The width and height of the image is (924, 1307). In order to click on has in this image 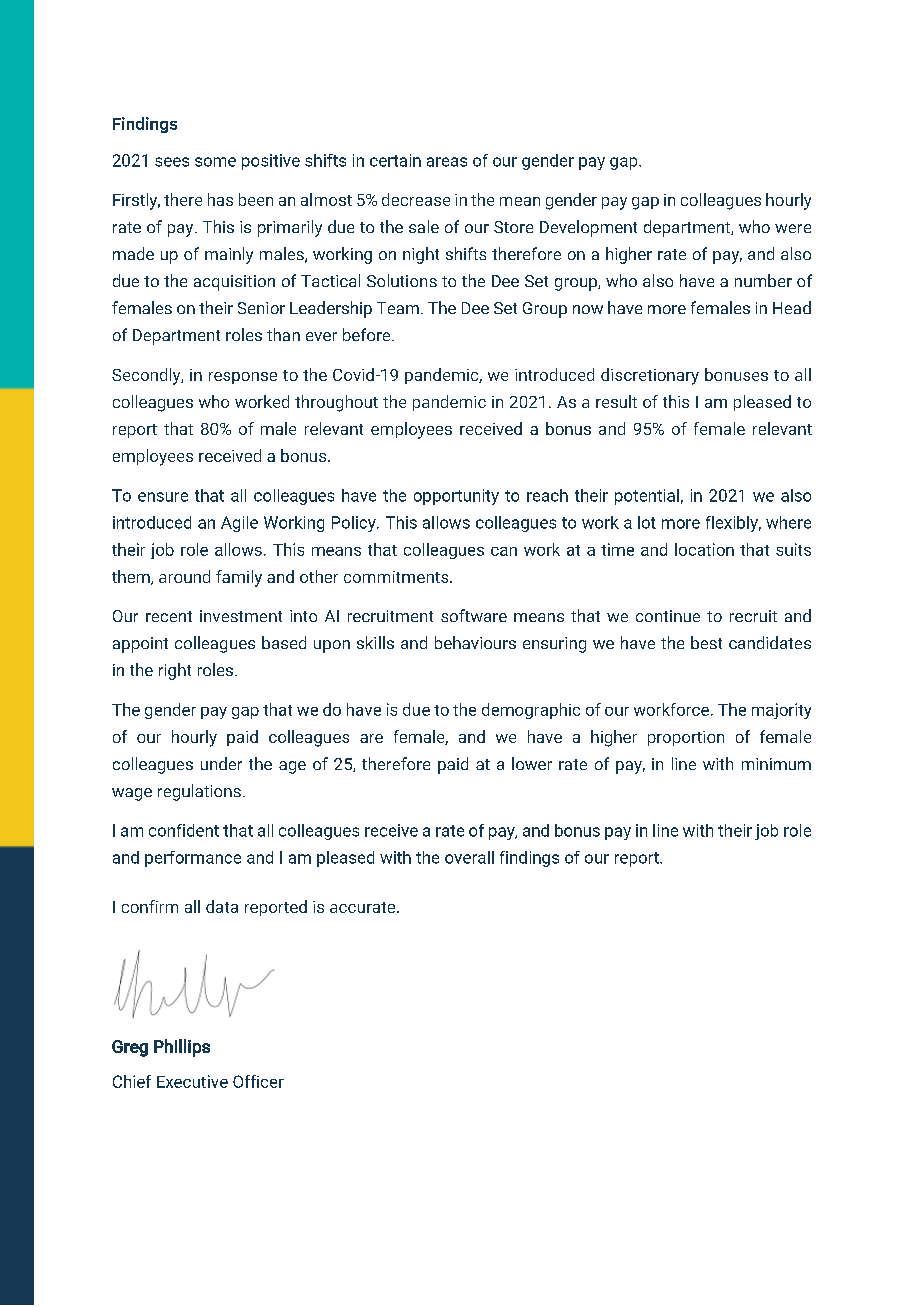, I will do `click(220, 199)`.
